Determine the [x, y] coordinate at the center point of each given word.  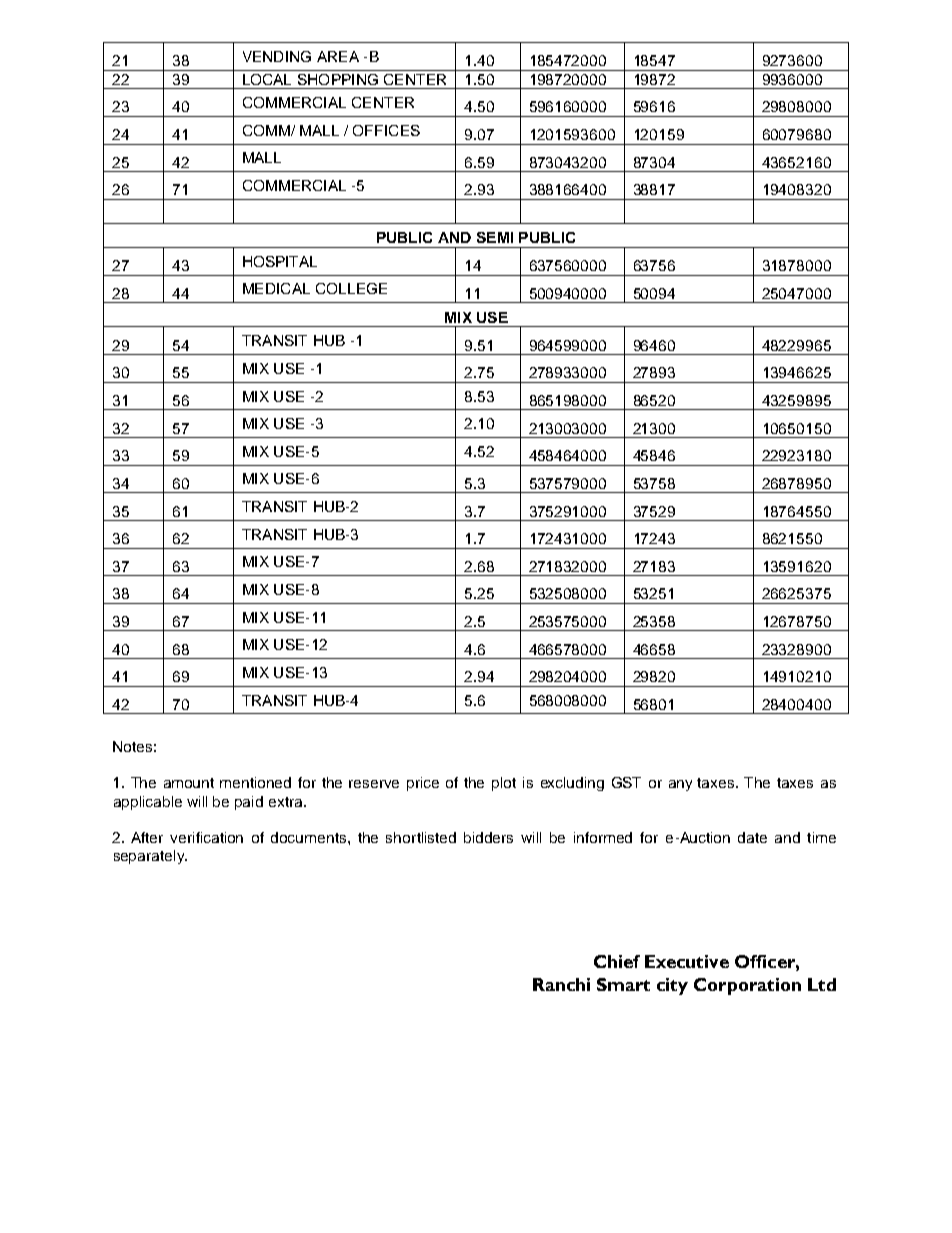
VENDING [277, 56]
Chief [617, 961]
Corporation [747, 986]
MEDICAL [276, 288]
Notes [132, 746]
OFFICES [386, 130]
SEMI [495, 237]
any [680, 785]
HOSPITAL [280, 261]
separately [150, 857]
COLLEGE [351, 288]
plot [504, 784]
